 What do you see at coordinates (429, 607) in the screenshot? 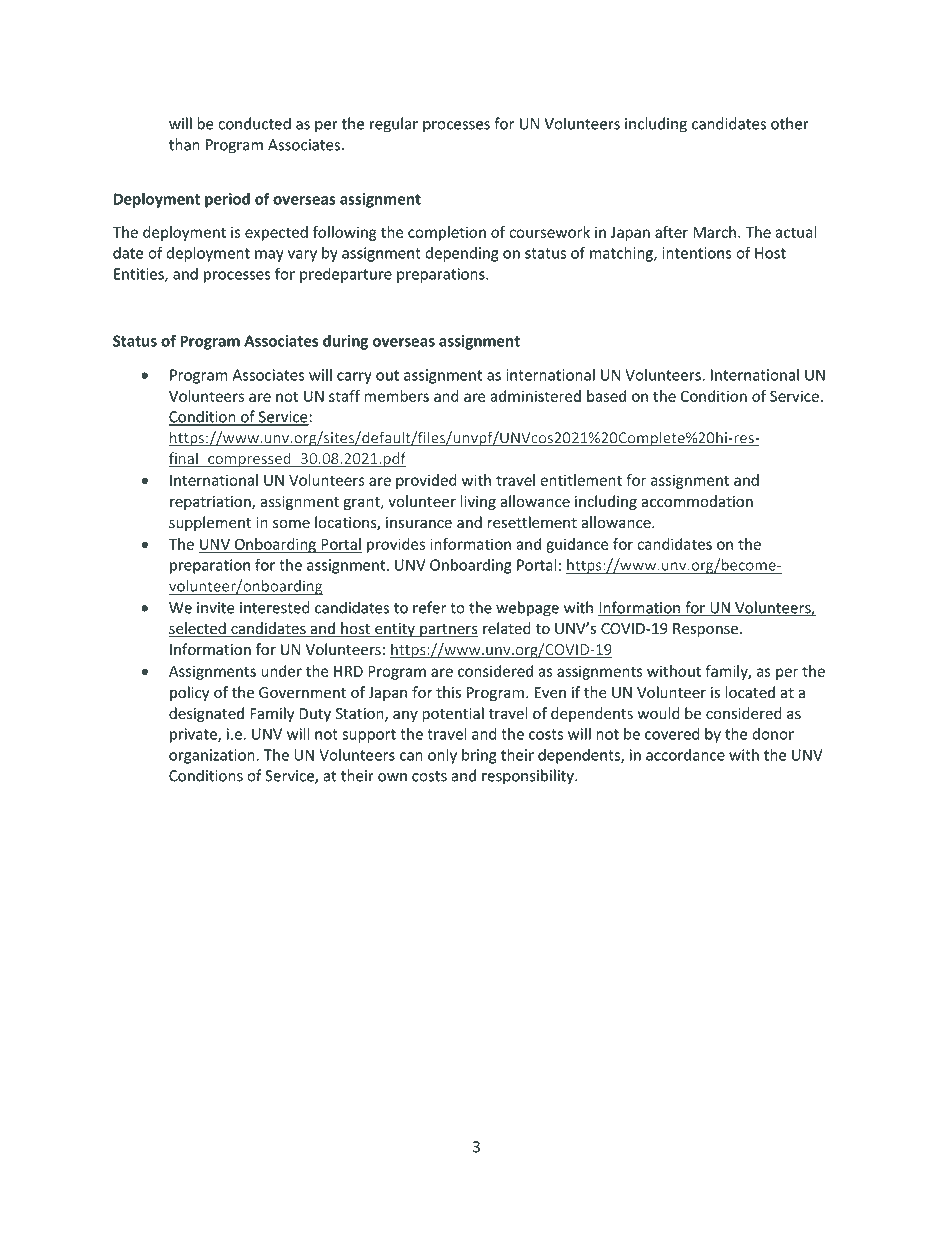
I see `refer` at bounding box center [429, 607].
